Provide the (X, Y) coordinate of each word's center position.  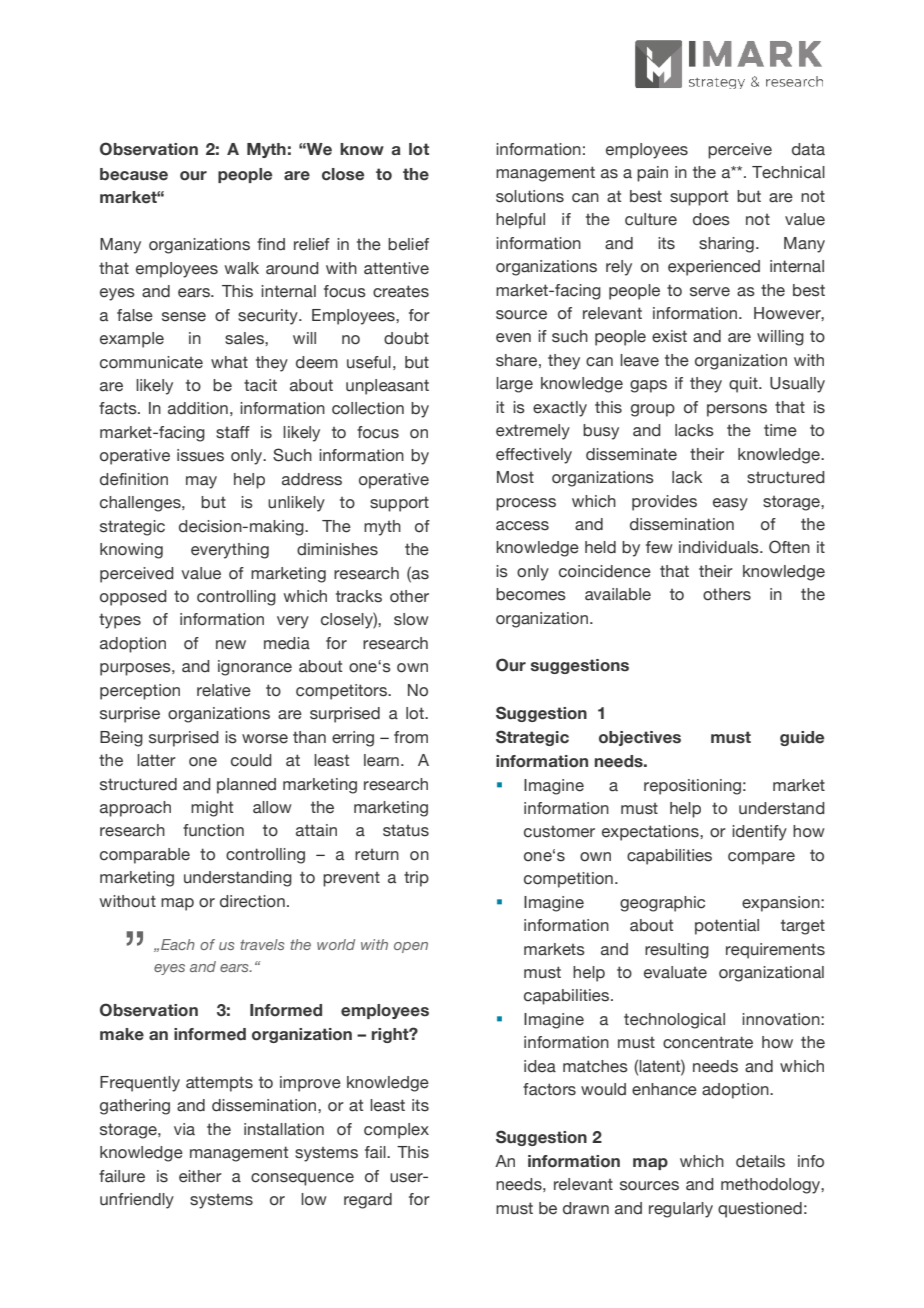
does (711, 219)
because (134, 174)
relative (224, 690)
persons (737, 410)
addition (198, 408)
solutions (530, 196)
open (411, 947)
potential (727, 927)
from (411, 737)
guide (802, 738)
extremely (533, 432)
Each (178, 944)
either (200, 1176)
